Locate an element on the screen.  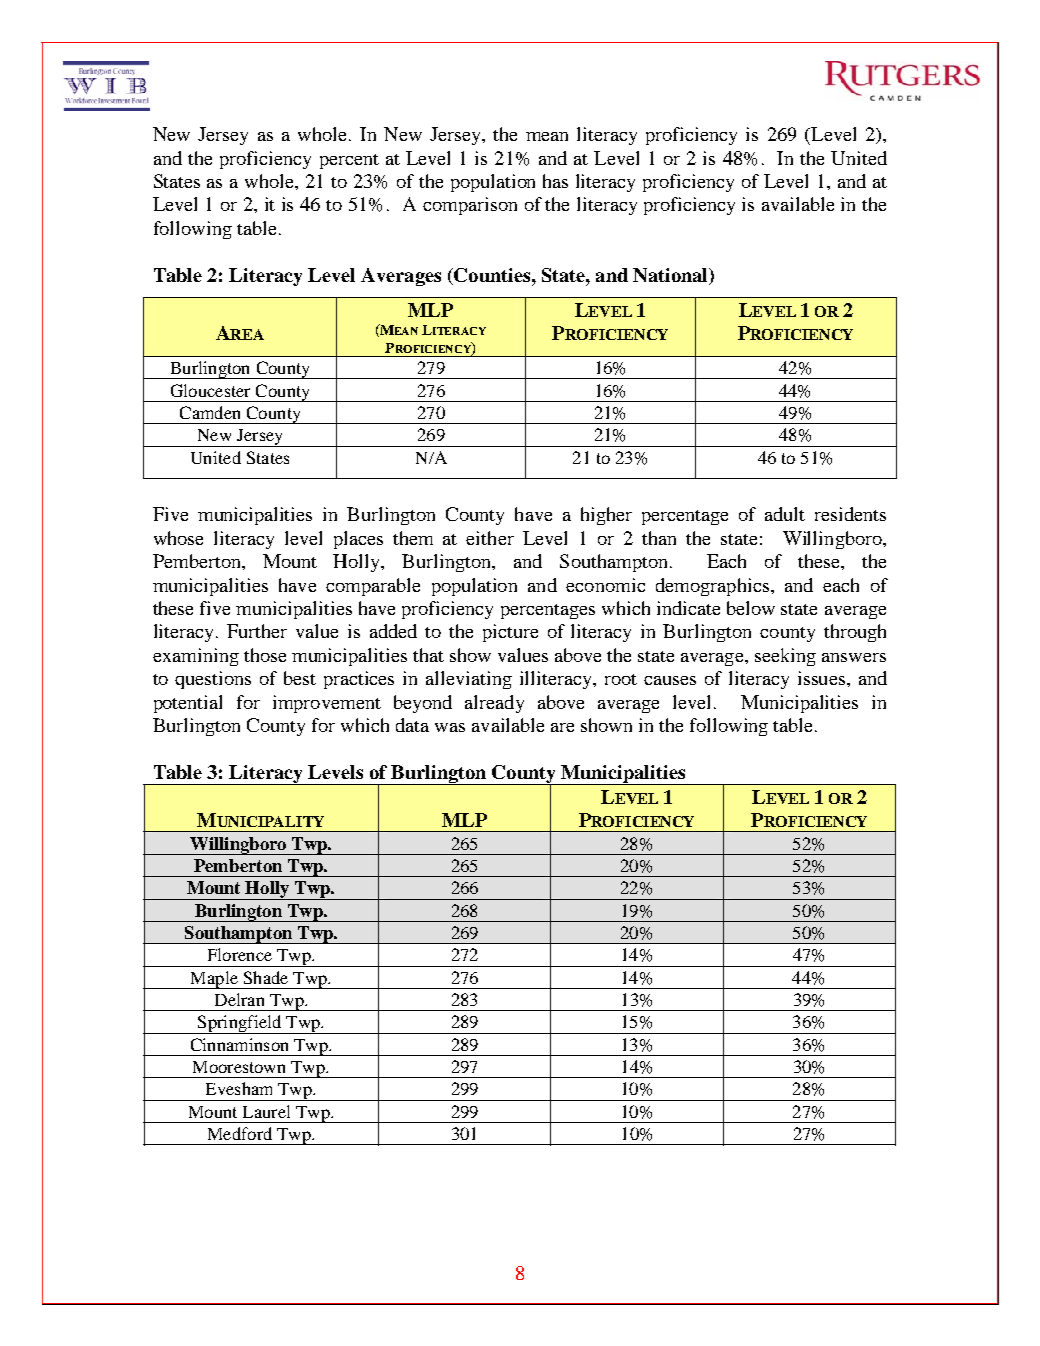
has is located at coordinates (555, 181).
